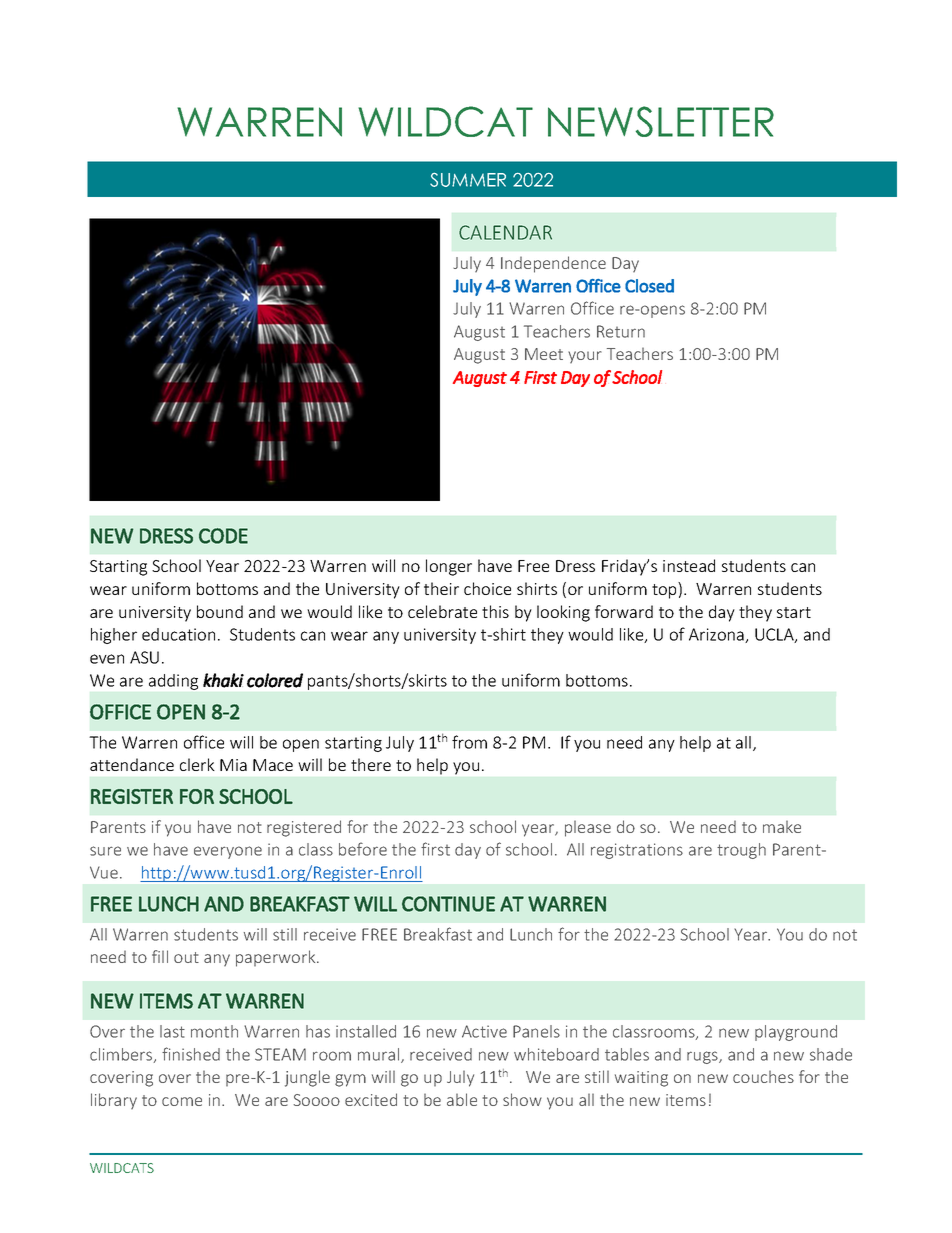 Image resolution: width=952 pixels, height=1233 pixels. What do you see at coordinates (220, 611) in the document?
I see `bound` at bounding box center [220, 611].
